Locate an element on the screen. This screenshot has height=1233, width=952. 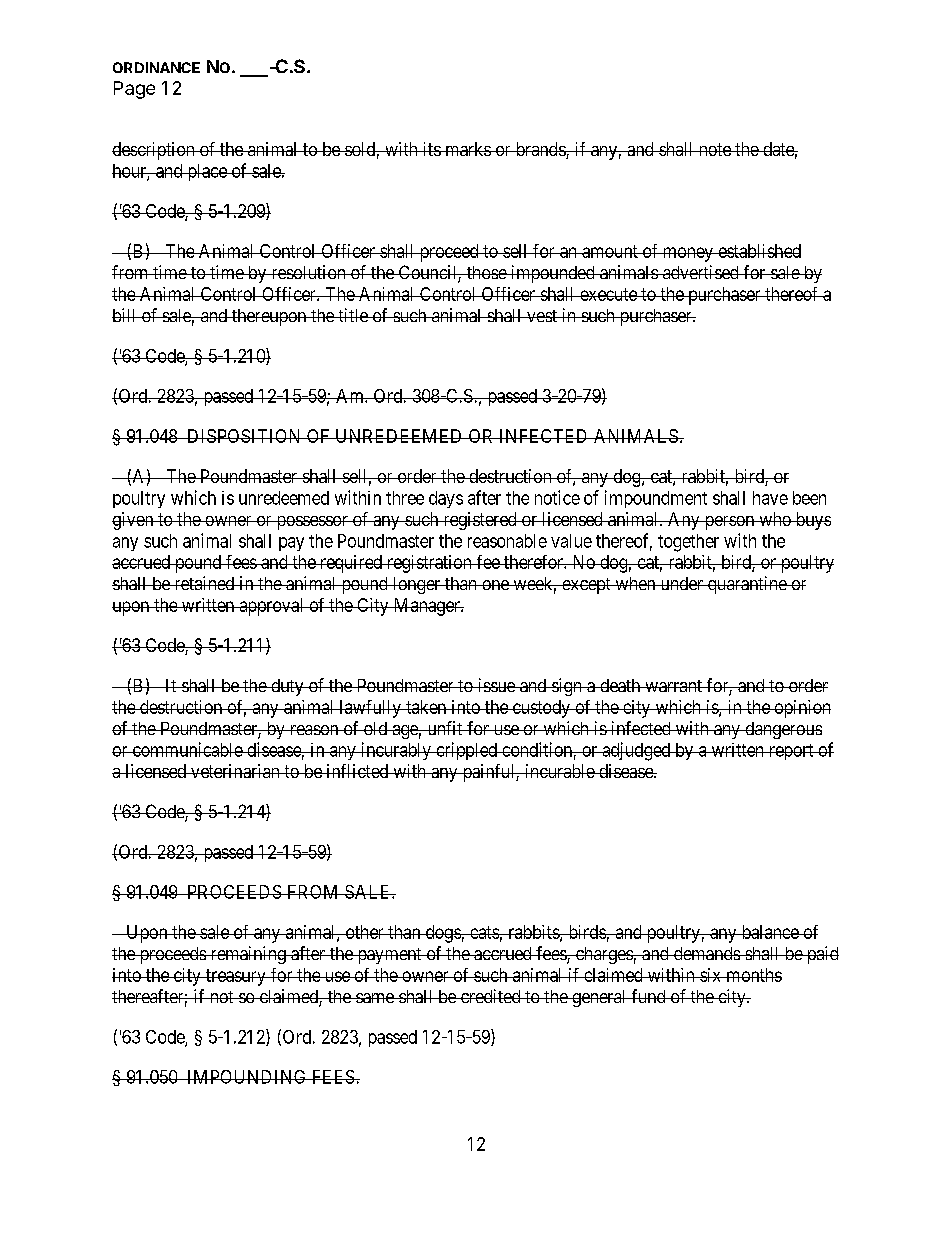
marks is located at coordinates (467, 149).
